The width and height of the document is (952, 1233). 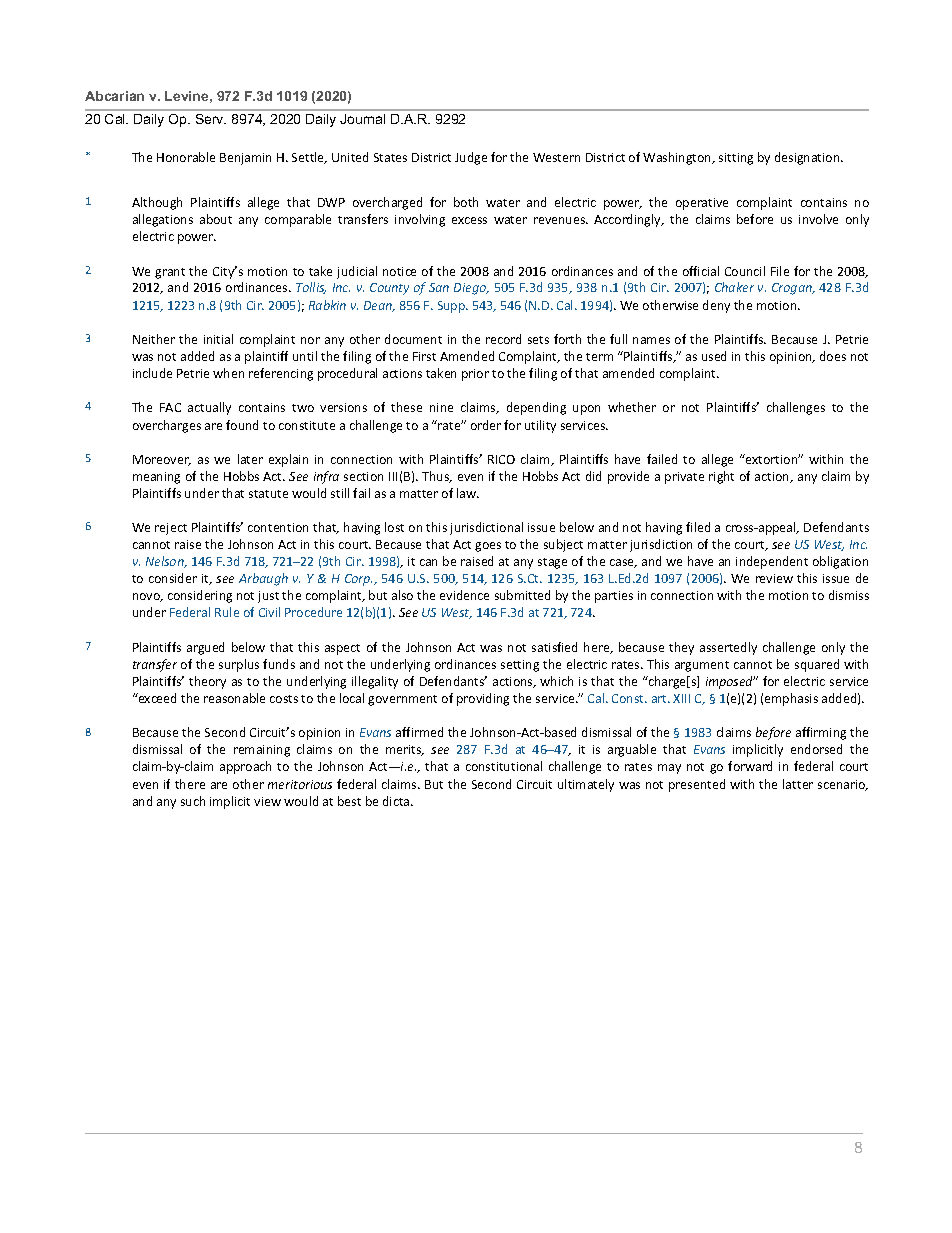 I want to click on Judge, so click(x=471, y=158).
